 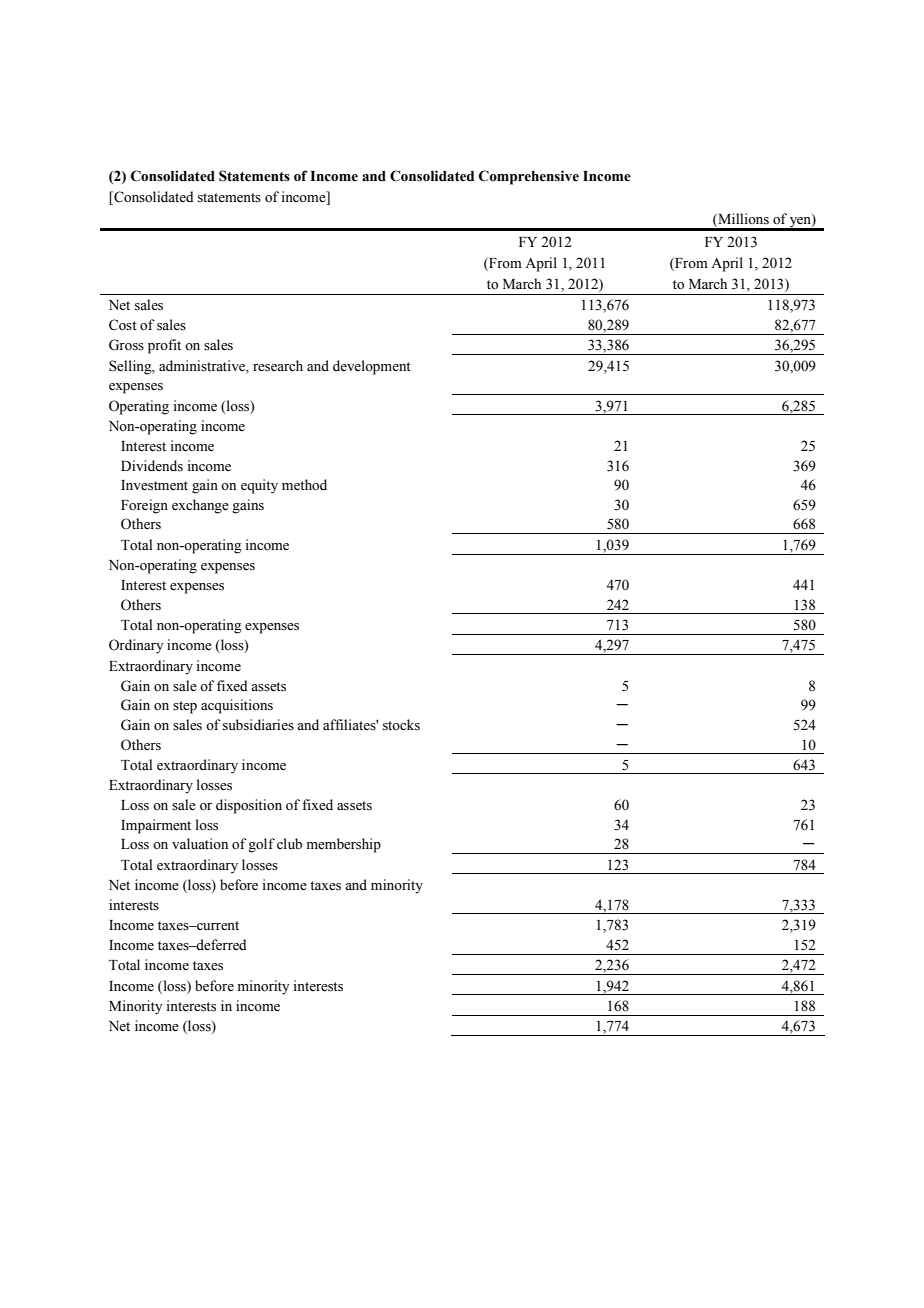 What do you see at coordinates (278, 366) in the screenshot?
I see `research` at bounding box center [278, 366].
